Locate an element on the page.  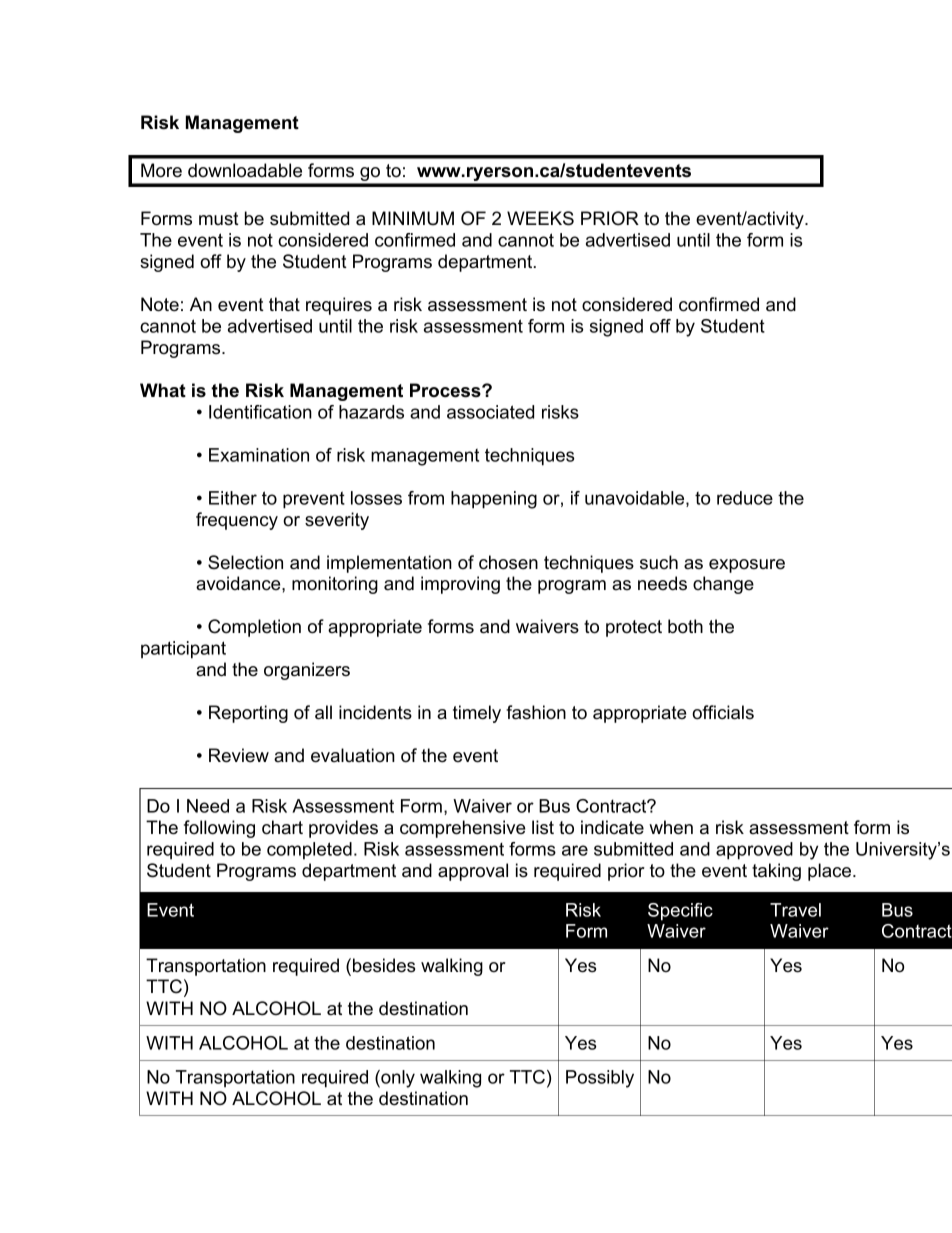
only is located at coordinates (397, 1079).
